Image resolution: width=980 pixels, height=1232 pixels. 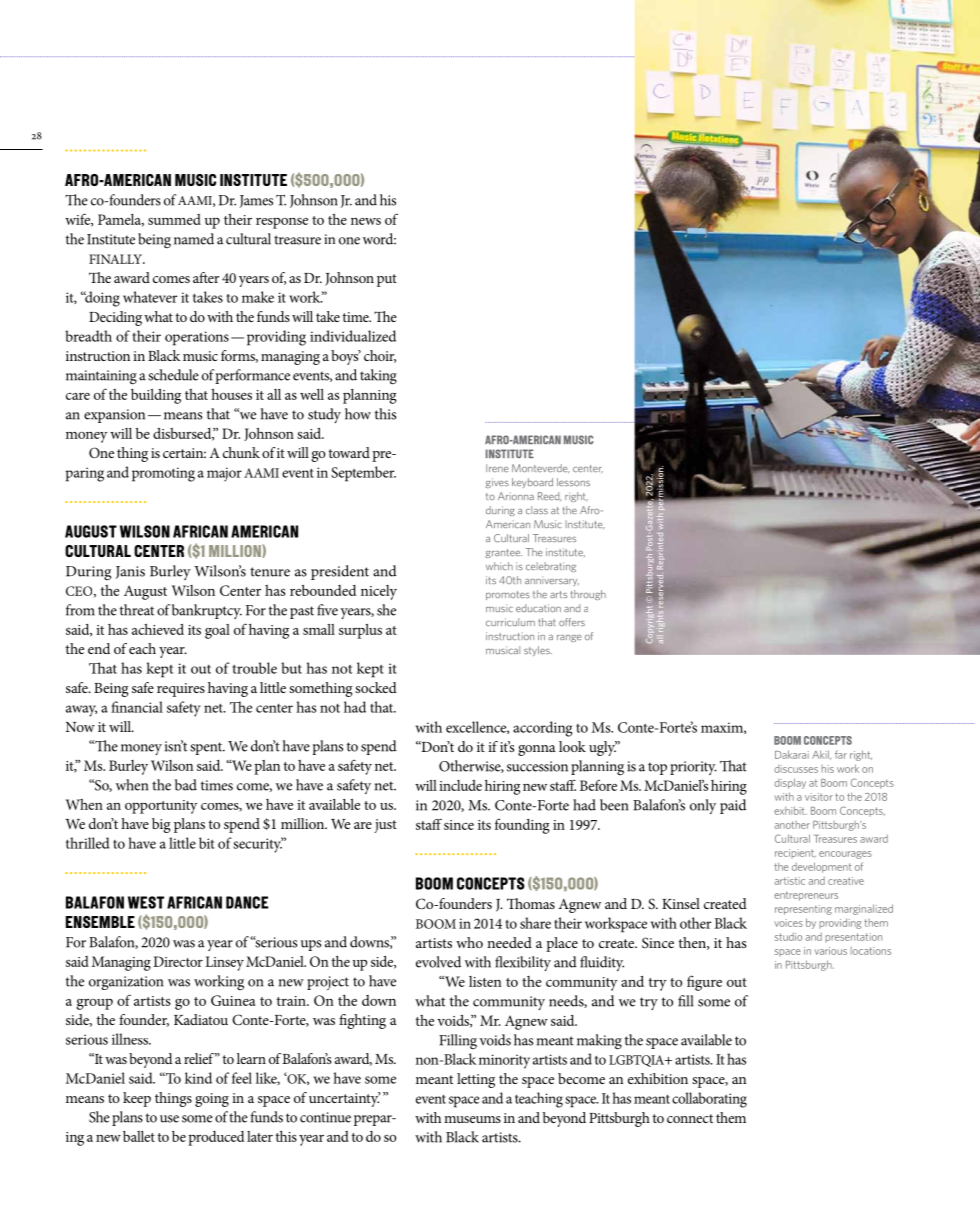 What do you see at coordinates (796, 769) in the screenshot?
I see `discusses` at bounding box center [796, 769].
